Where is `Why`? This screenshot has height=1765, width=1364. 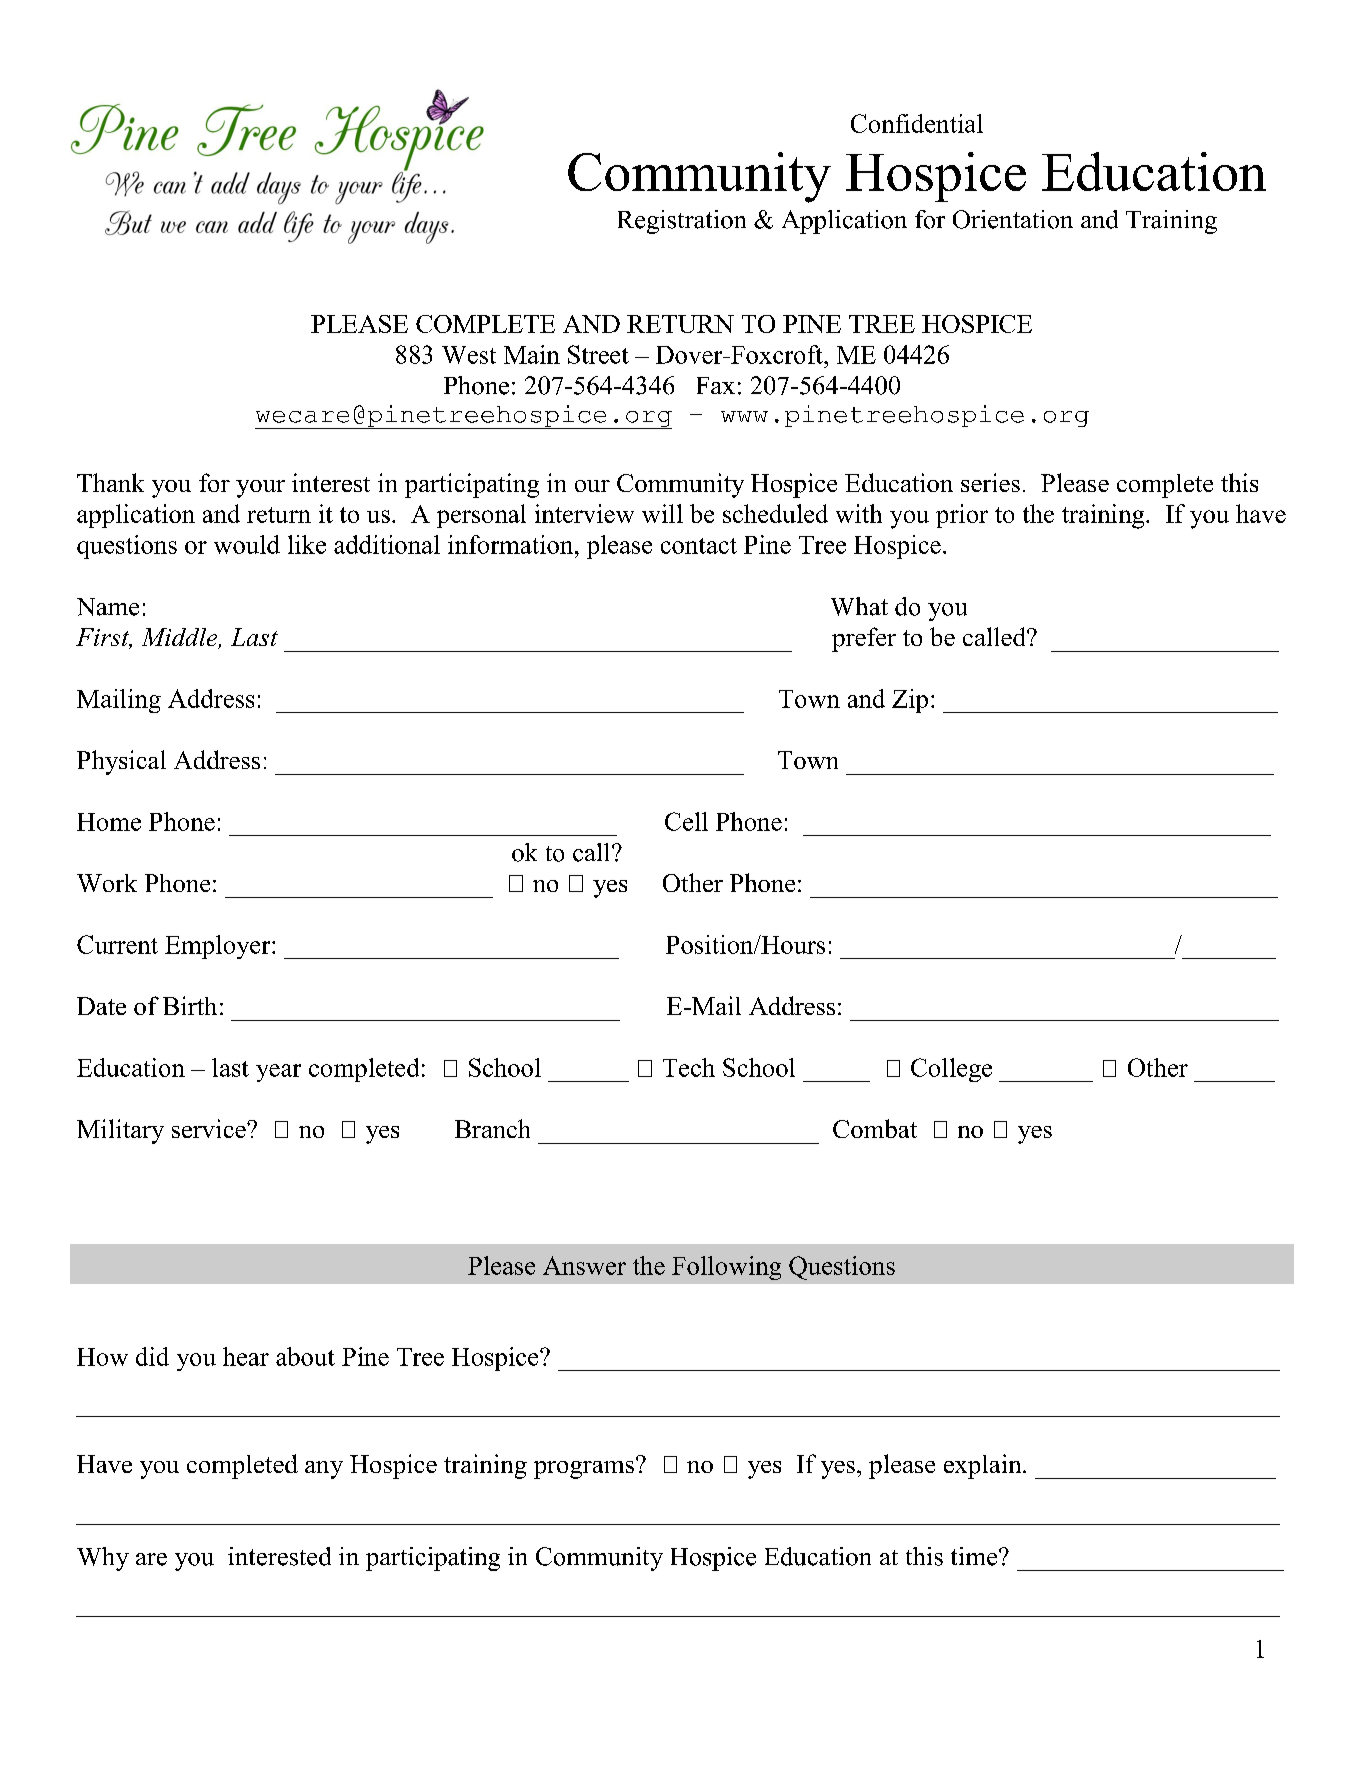
Why is located at coordinates (103, 1559).
